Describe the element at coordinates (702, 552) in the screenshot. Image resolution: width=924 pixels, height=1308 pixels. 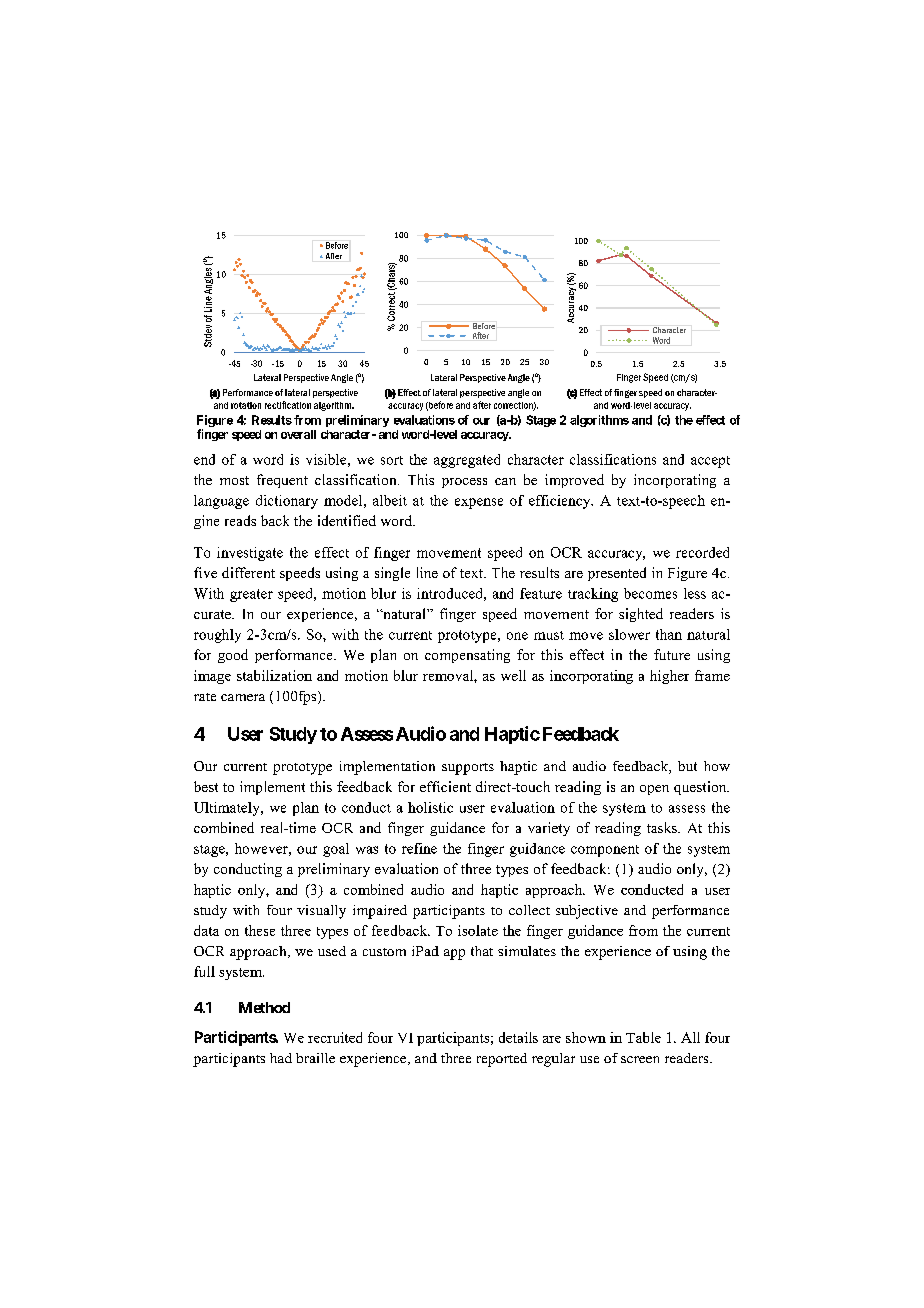
I see `recorded` at that location.
